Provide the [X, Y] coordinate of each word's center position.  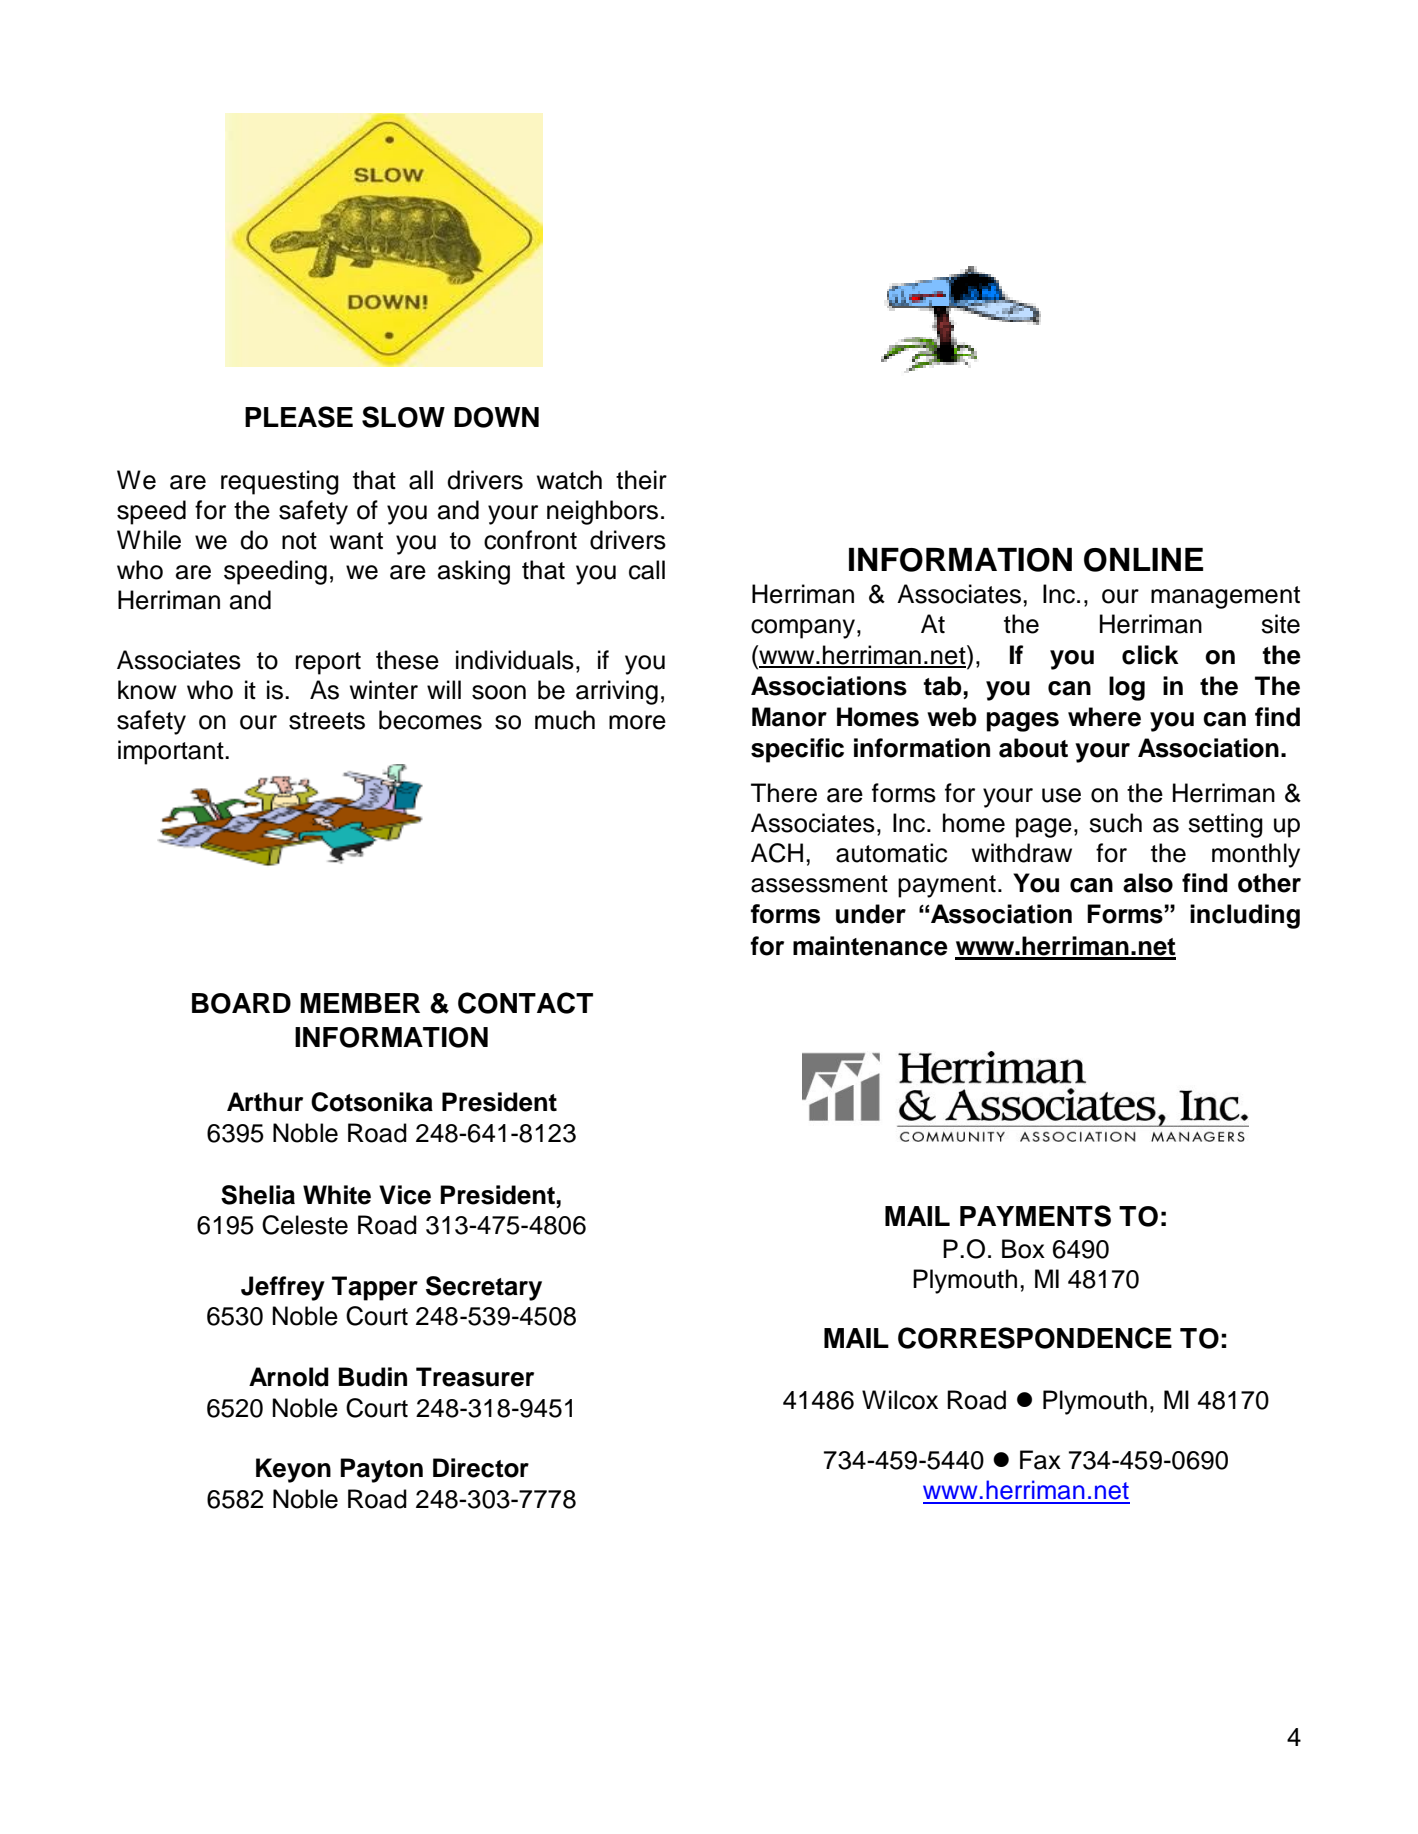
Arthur [265, 1102]
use [1061, 795]
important [172, 752]
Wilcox [900, 1400]
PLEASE [299, 417]
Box [1023, 1249]
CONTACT [525, 1003]
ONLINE [1143, 560]
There [784, 793]
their [641, 480]
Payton [382, 1470]
